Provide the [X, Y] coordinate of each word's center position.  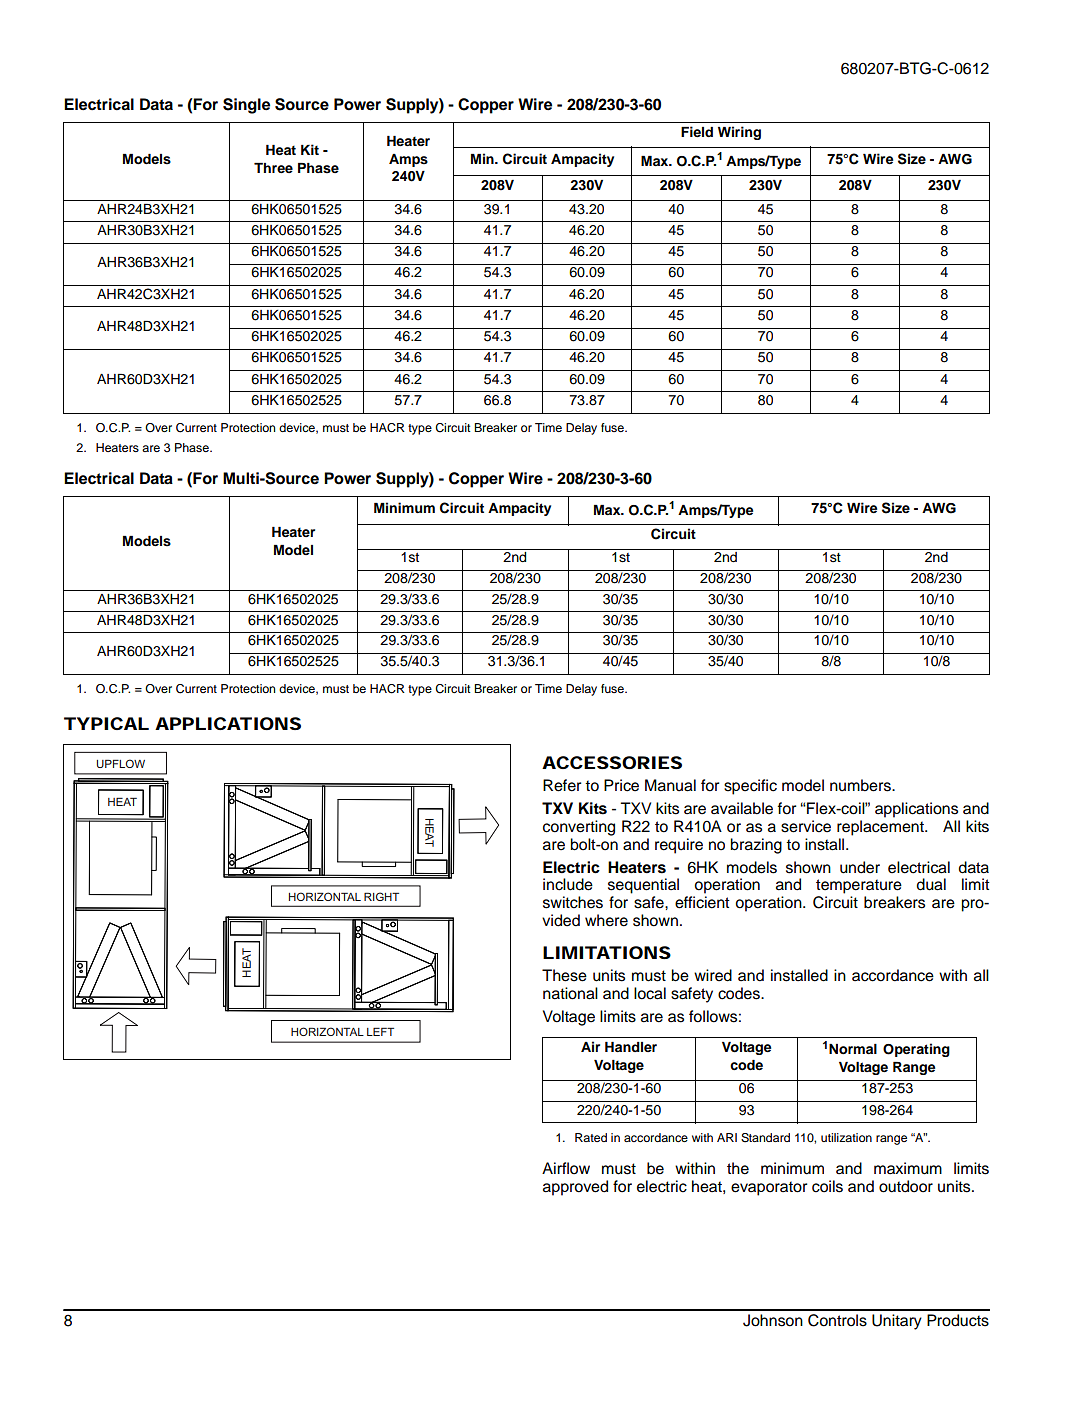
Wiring [739, 133]
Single [246, 106]
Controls [837, 1320]
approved [575, 1188]
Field [697, 131]
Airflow [566, 1168]
